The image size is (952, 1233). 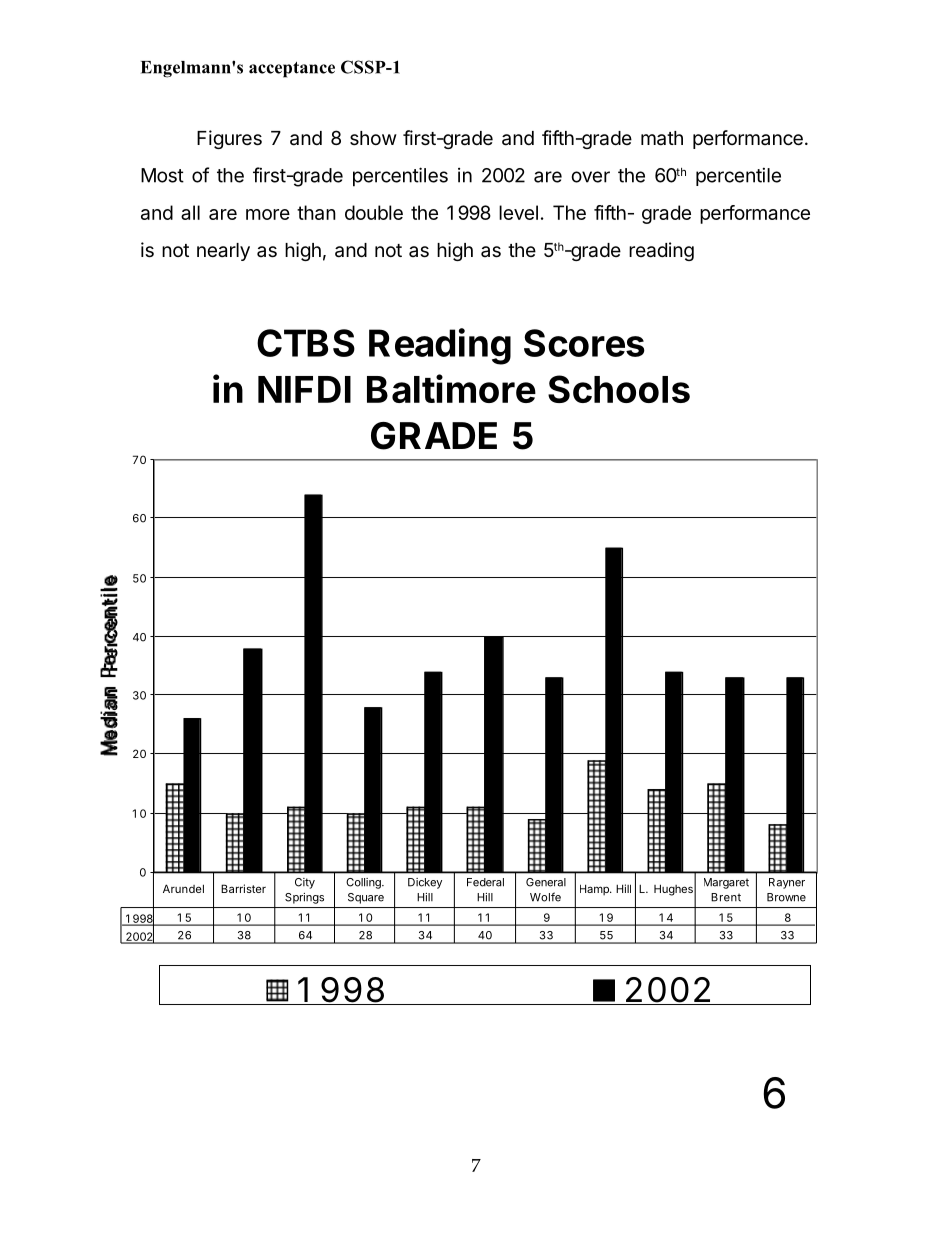 I want to click on show, so click(x=373, y=138).
